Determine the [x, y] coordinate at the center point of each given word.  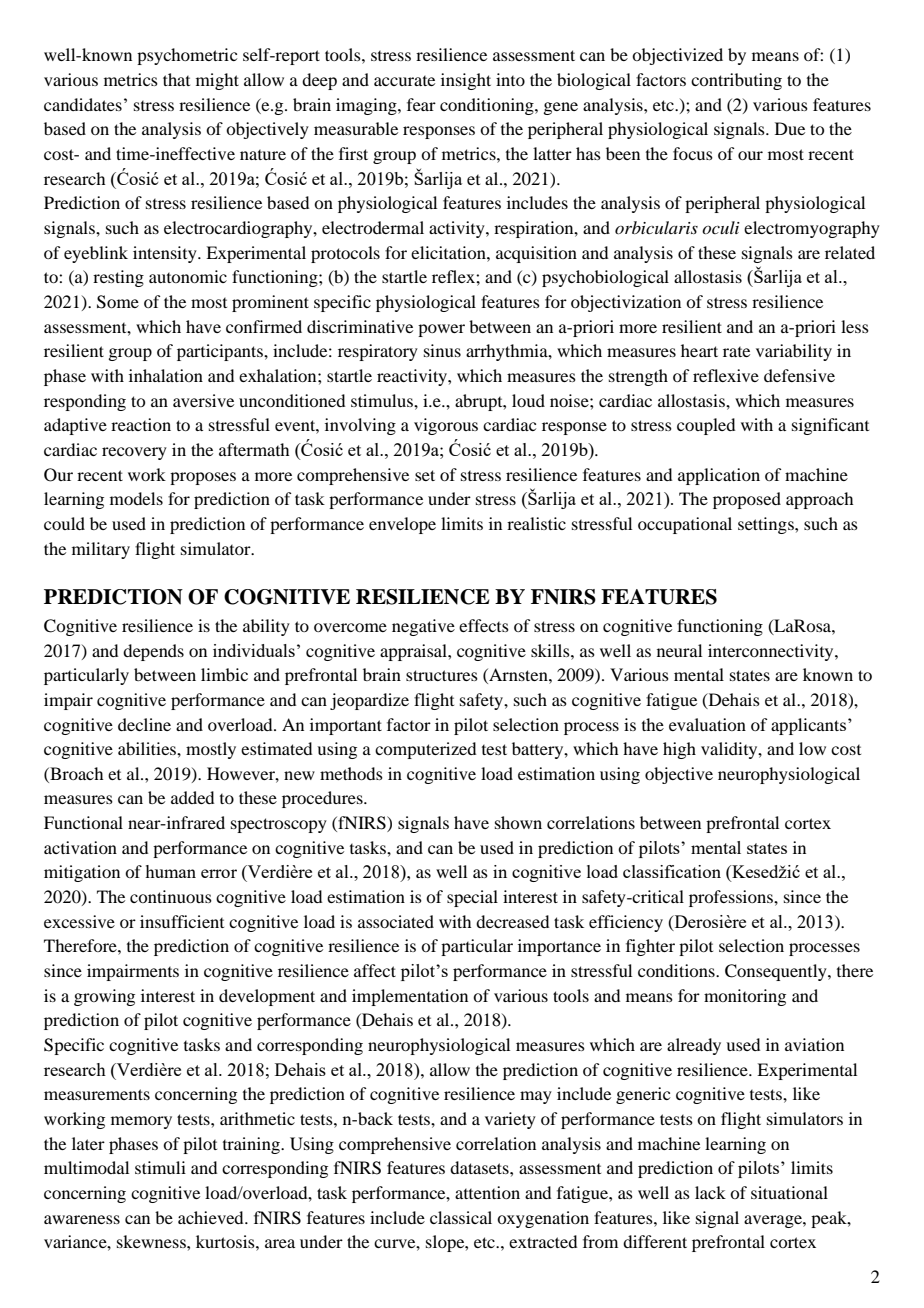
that [176, 79]
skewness [152, 1241]
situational [789, 1192]
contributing [736, 81]
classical [461, 1217]
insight [466, 81]
